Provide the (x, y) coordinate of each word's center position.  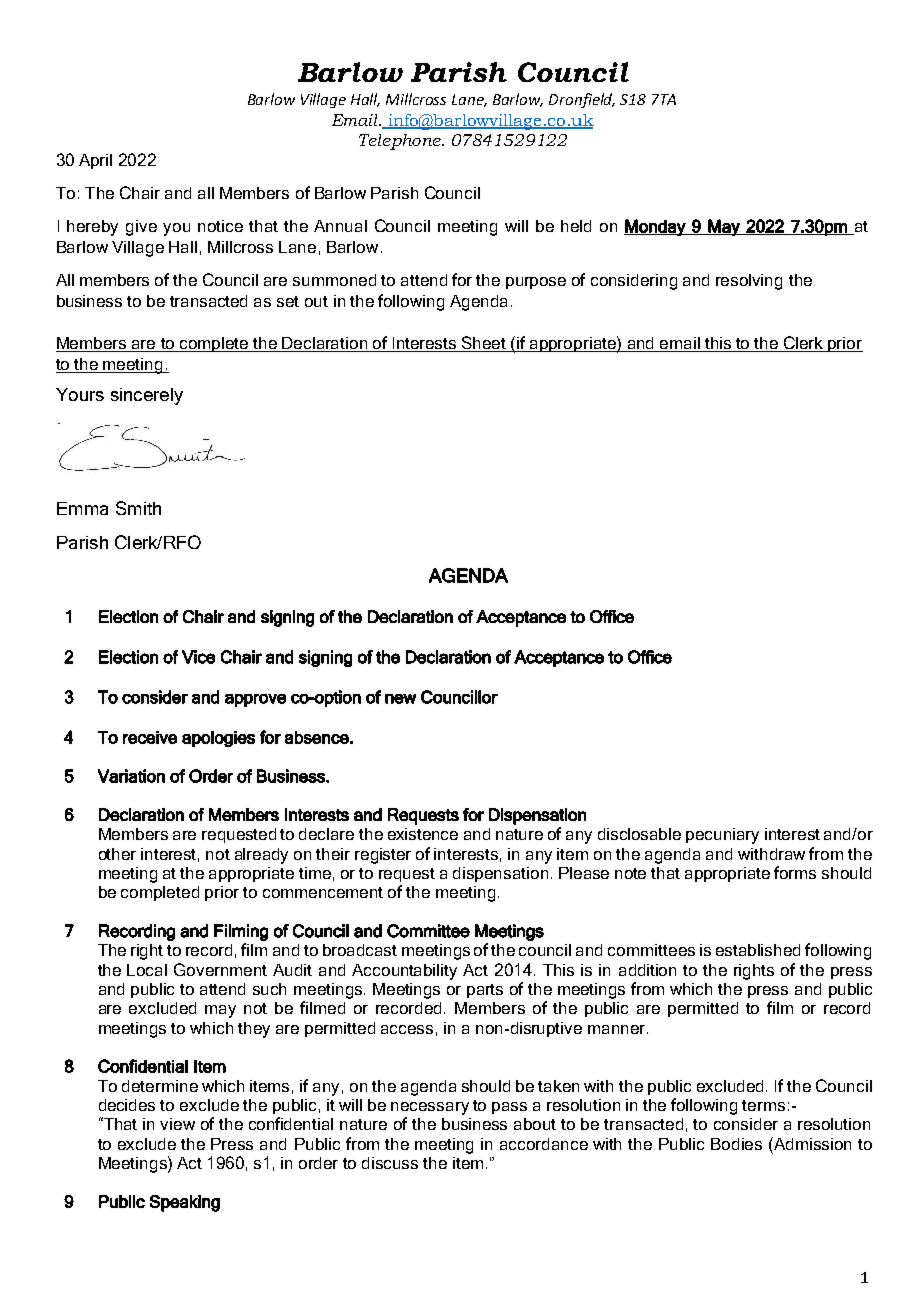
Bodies (736, 1144)
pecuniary (722, 836)
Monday (656, 227)
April (95, 161)
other (117, 854)
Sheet (484, 344)
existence (423, 834)
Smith (138, 508)
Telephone (401, 142)
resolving (749, 282)
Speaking (185, 1203)
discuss (390, 1163)
